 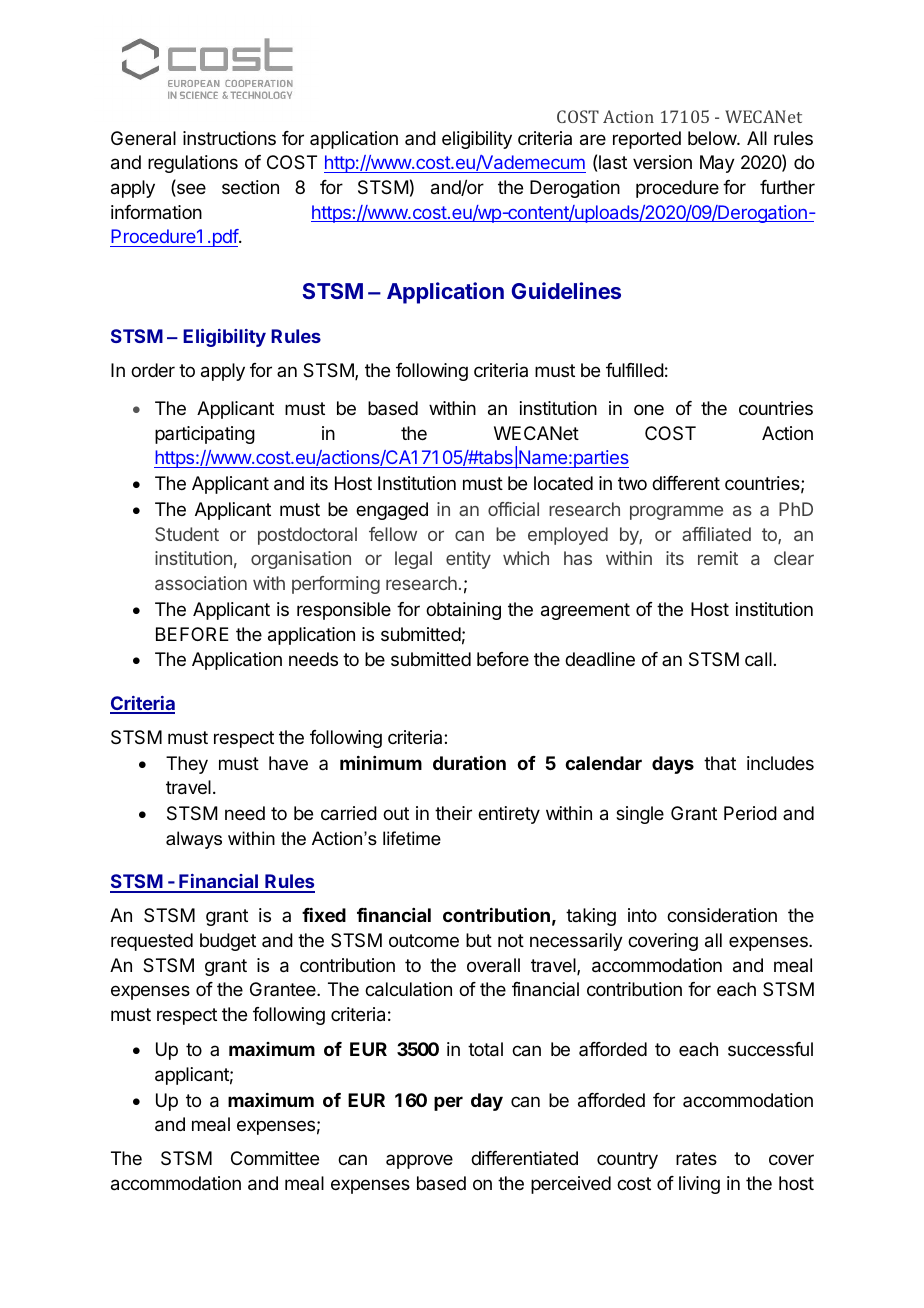 What do you see at coordinates (201, 583) in the screenshot?
I see `association` at bounding box center [201, 583].
